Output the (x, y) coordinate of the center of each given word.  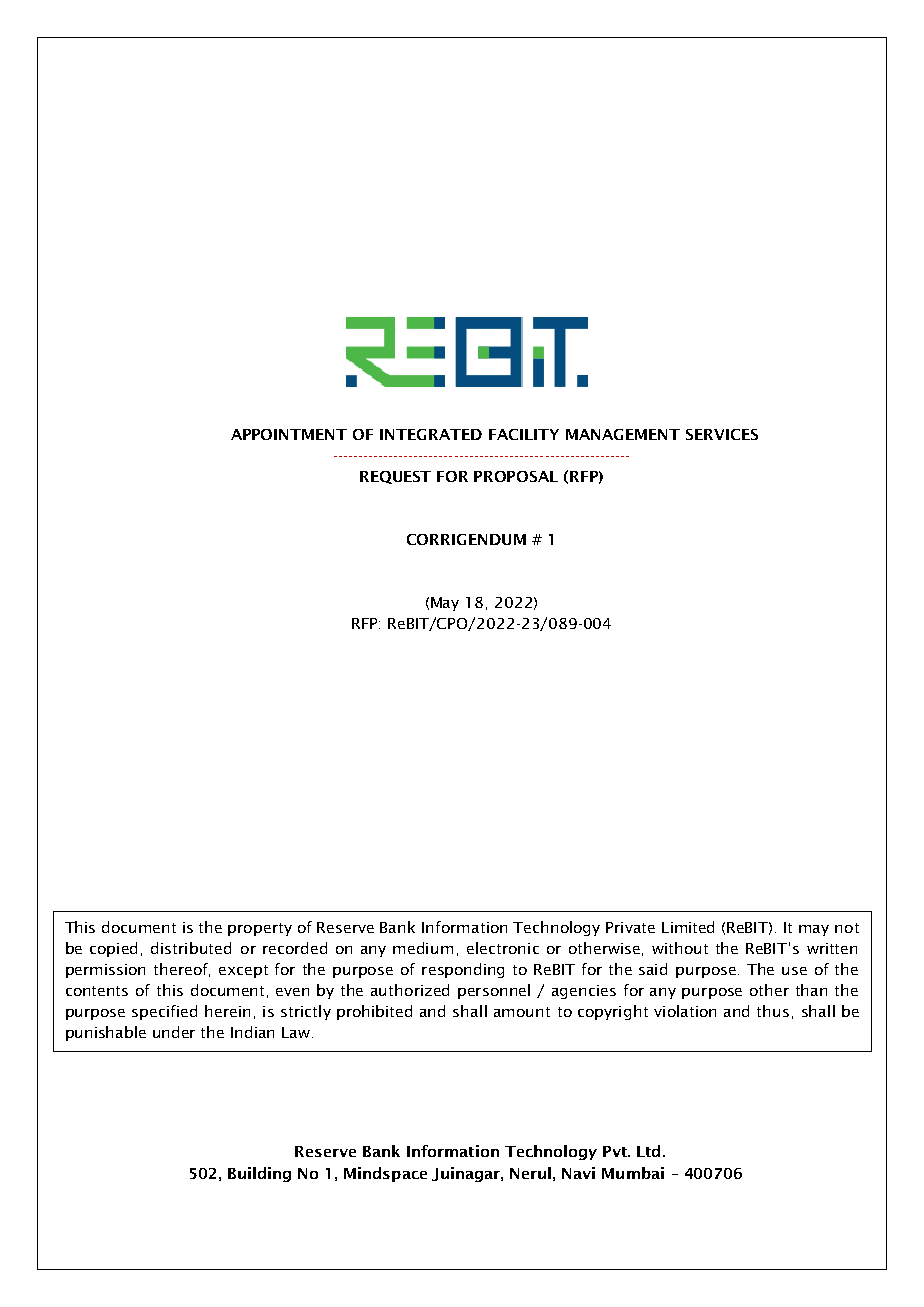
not (847, 928)
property (260, 929)
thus (773, 1011)
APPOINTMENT (289, 434)
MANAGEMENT (623, 434)
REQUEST (395, 477)
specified (164, 1012)
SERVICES (722, 434)
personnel (494, 991)
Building (259, 1174)
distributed (191, 948)
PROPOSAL (516, 476)
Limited (688, 927)
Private (630, 927)
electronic (503, 948)
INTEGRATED (431, 434)
